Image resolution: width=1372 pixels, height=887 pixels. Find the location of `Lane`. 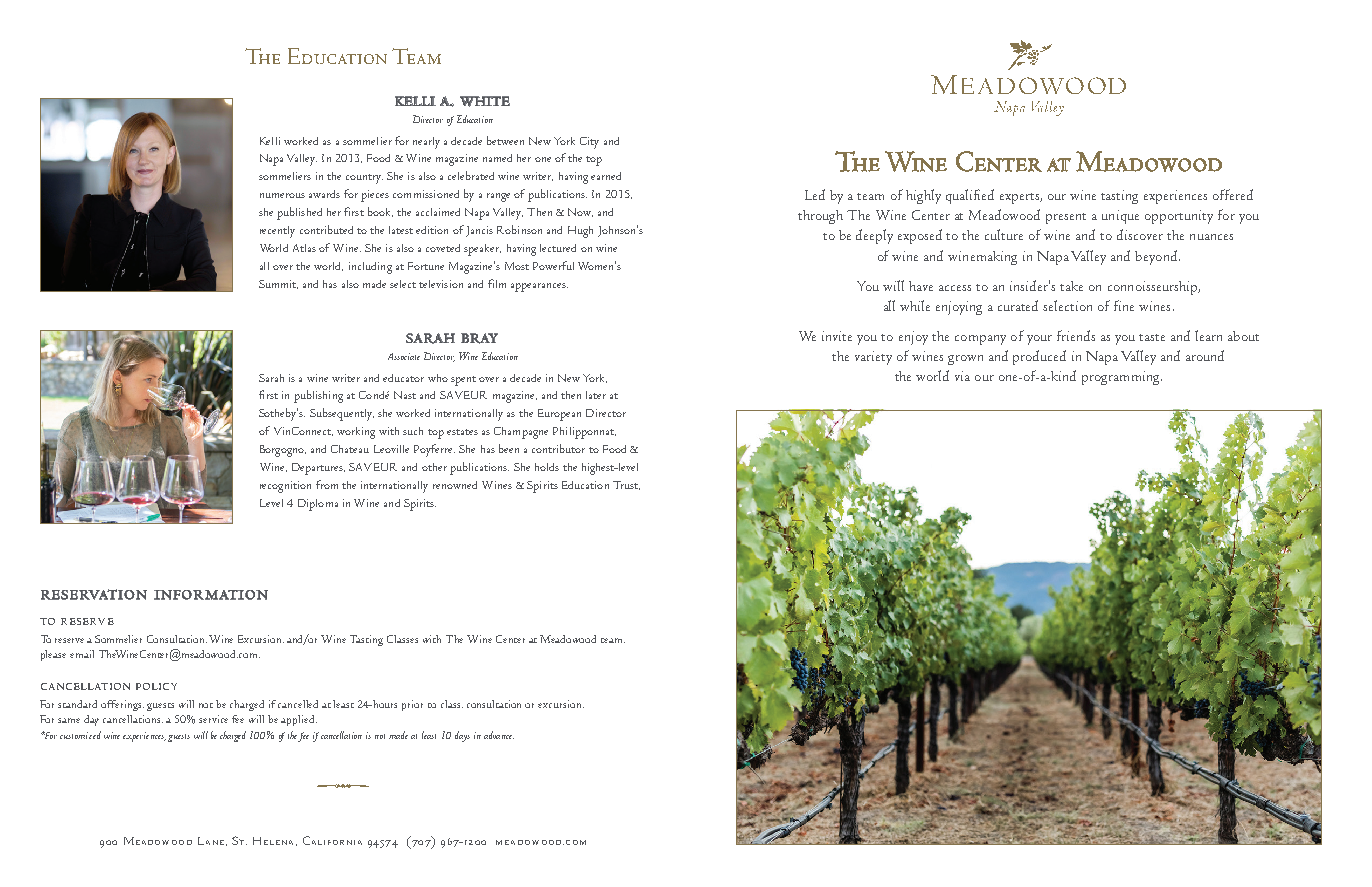

Lane is located at coordinates (211, 841).
